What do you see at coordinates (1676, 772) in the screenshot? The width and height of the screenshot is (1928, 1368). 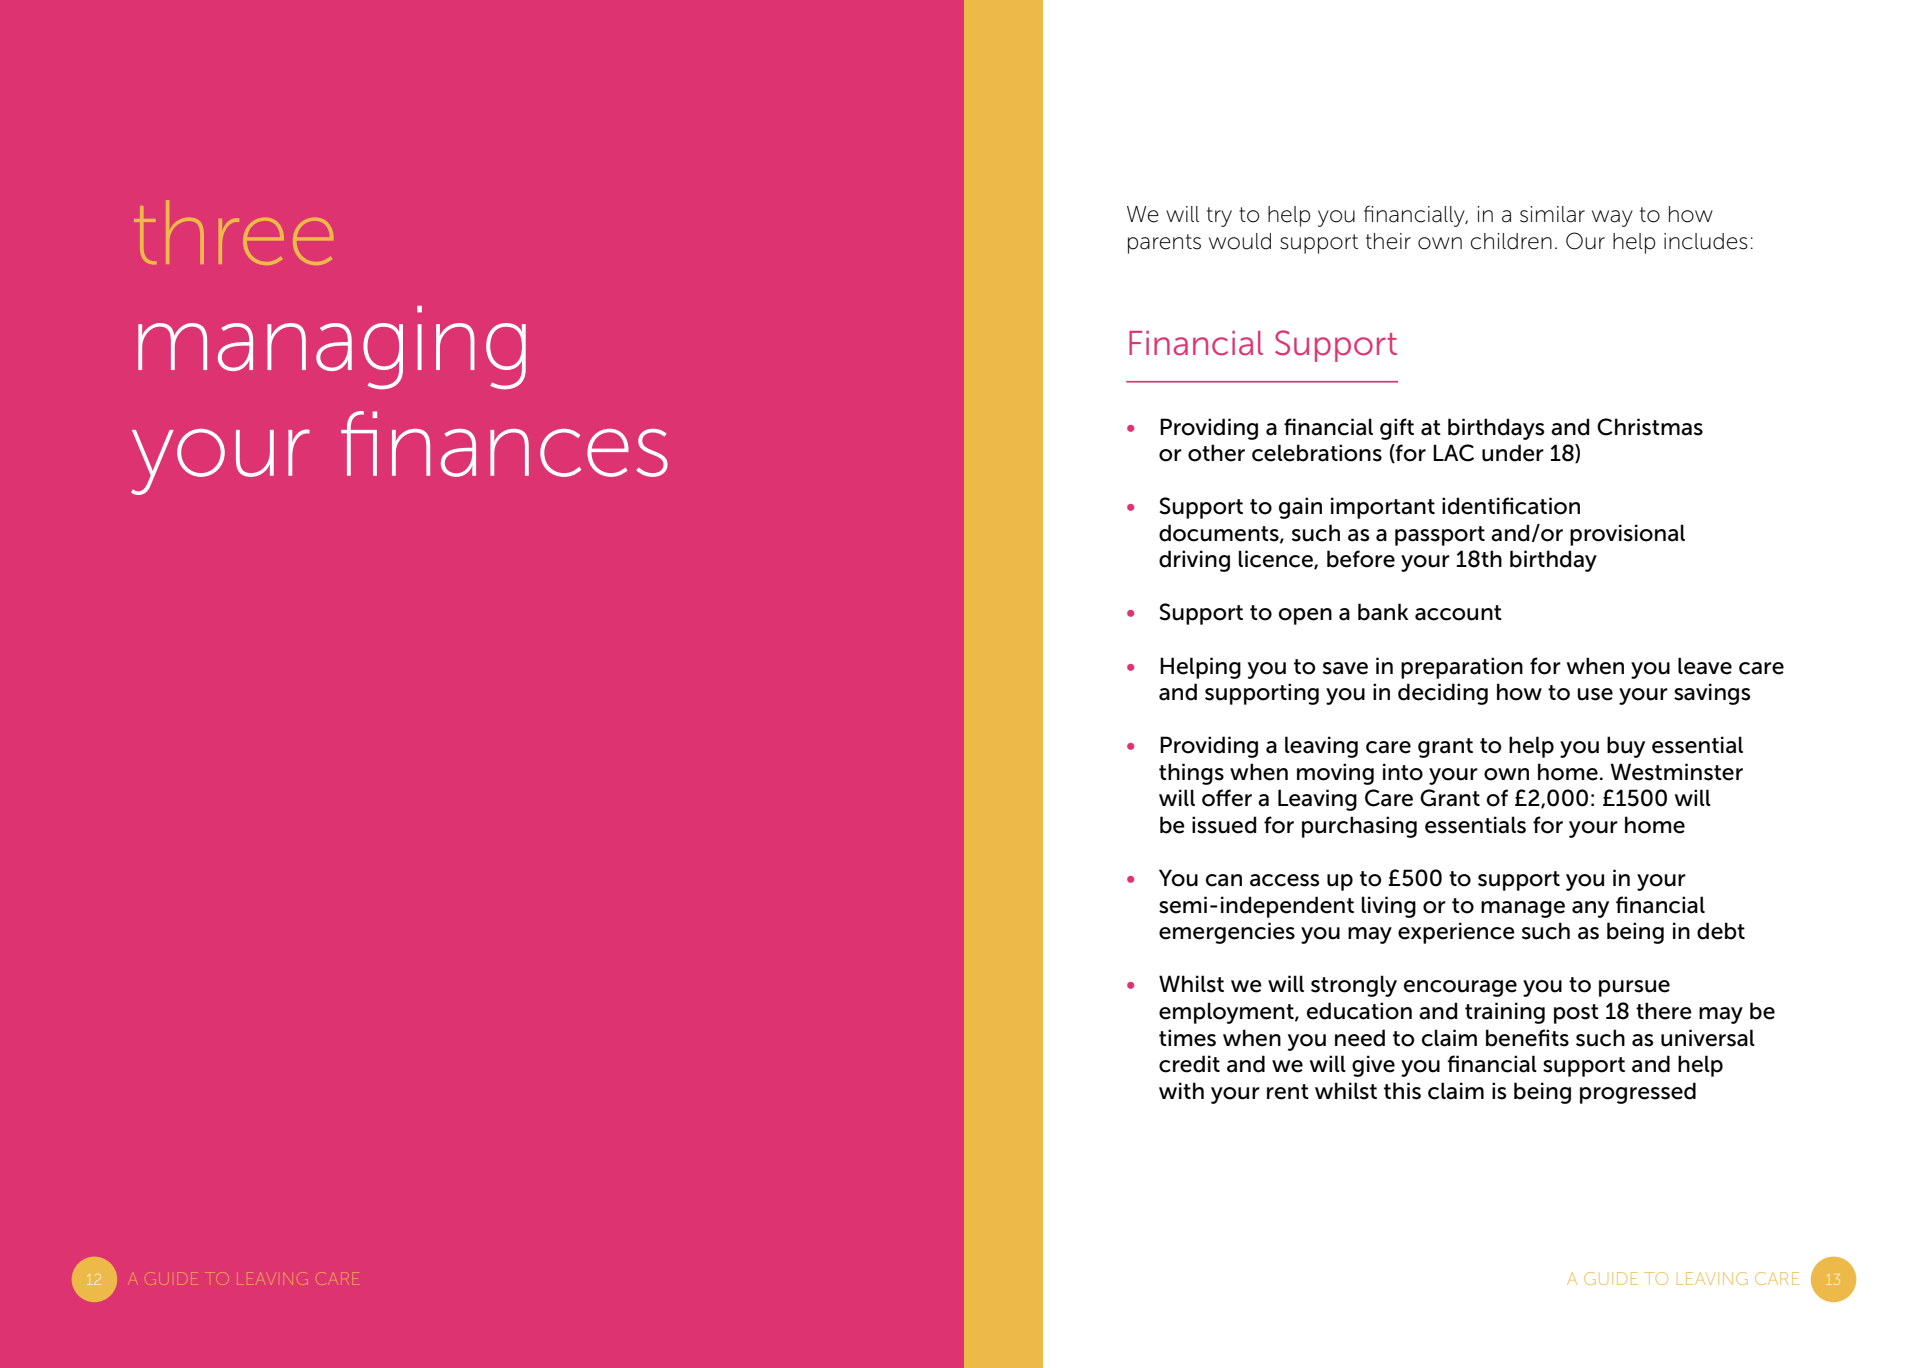 I see `Westminster` at bounding box center [1676, 772].
